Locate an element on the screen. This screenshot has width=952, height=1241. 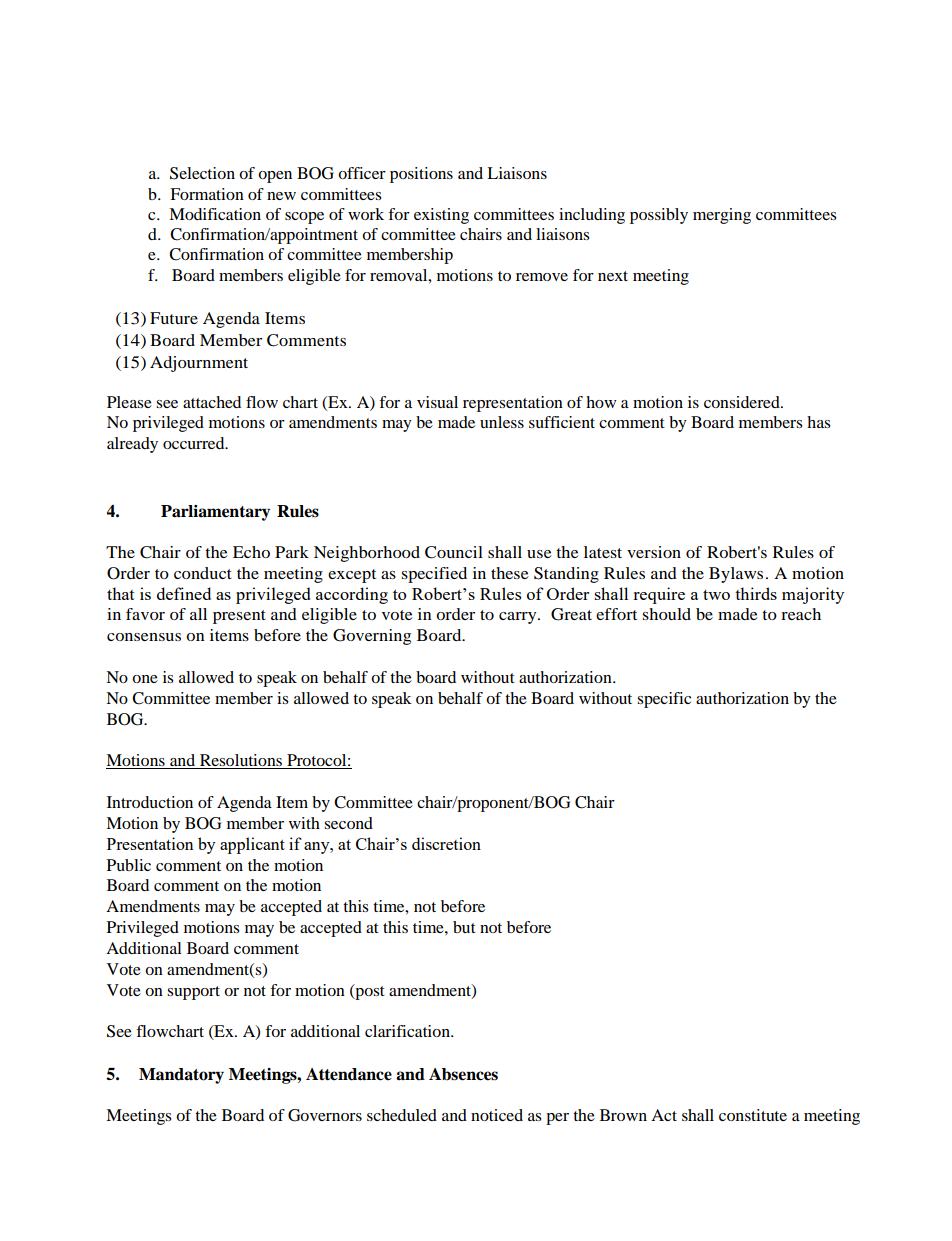
Formation is located at coordinates (207, 194).
